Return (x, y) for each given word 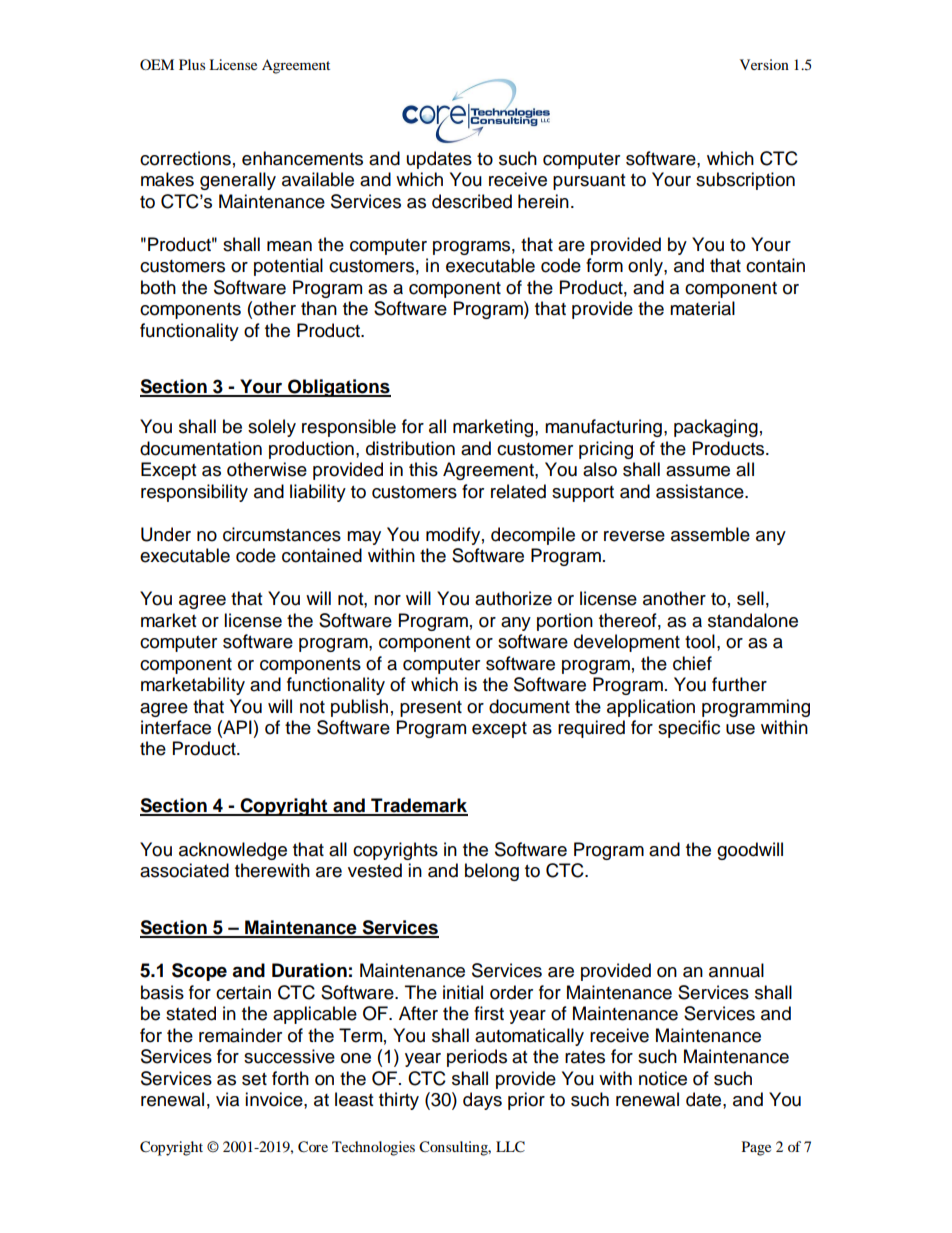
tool (700, 641)
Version (764, 64)
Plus (192, 64)
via (227, 1099)
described (472, 201)
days (482, 1101)
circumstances (282, 534)
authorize (513, 598)
